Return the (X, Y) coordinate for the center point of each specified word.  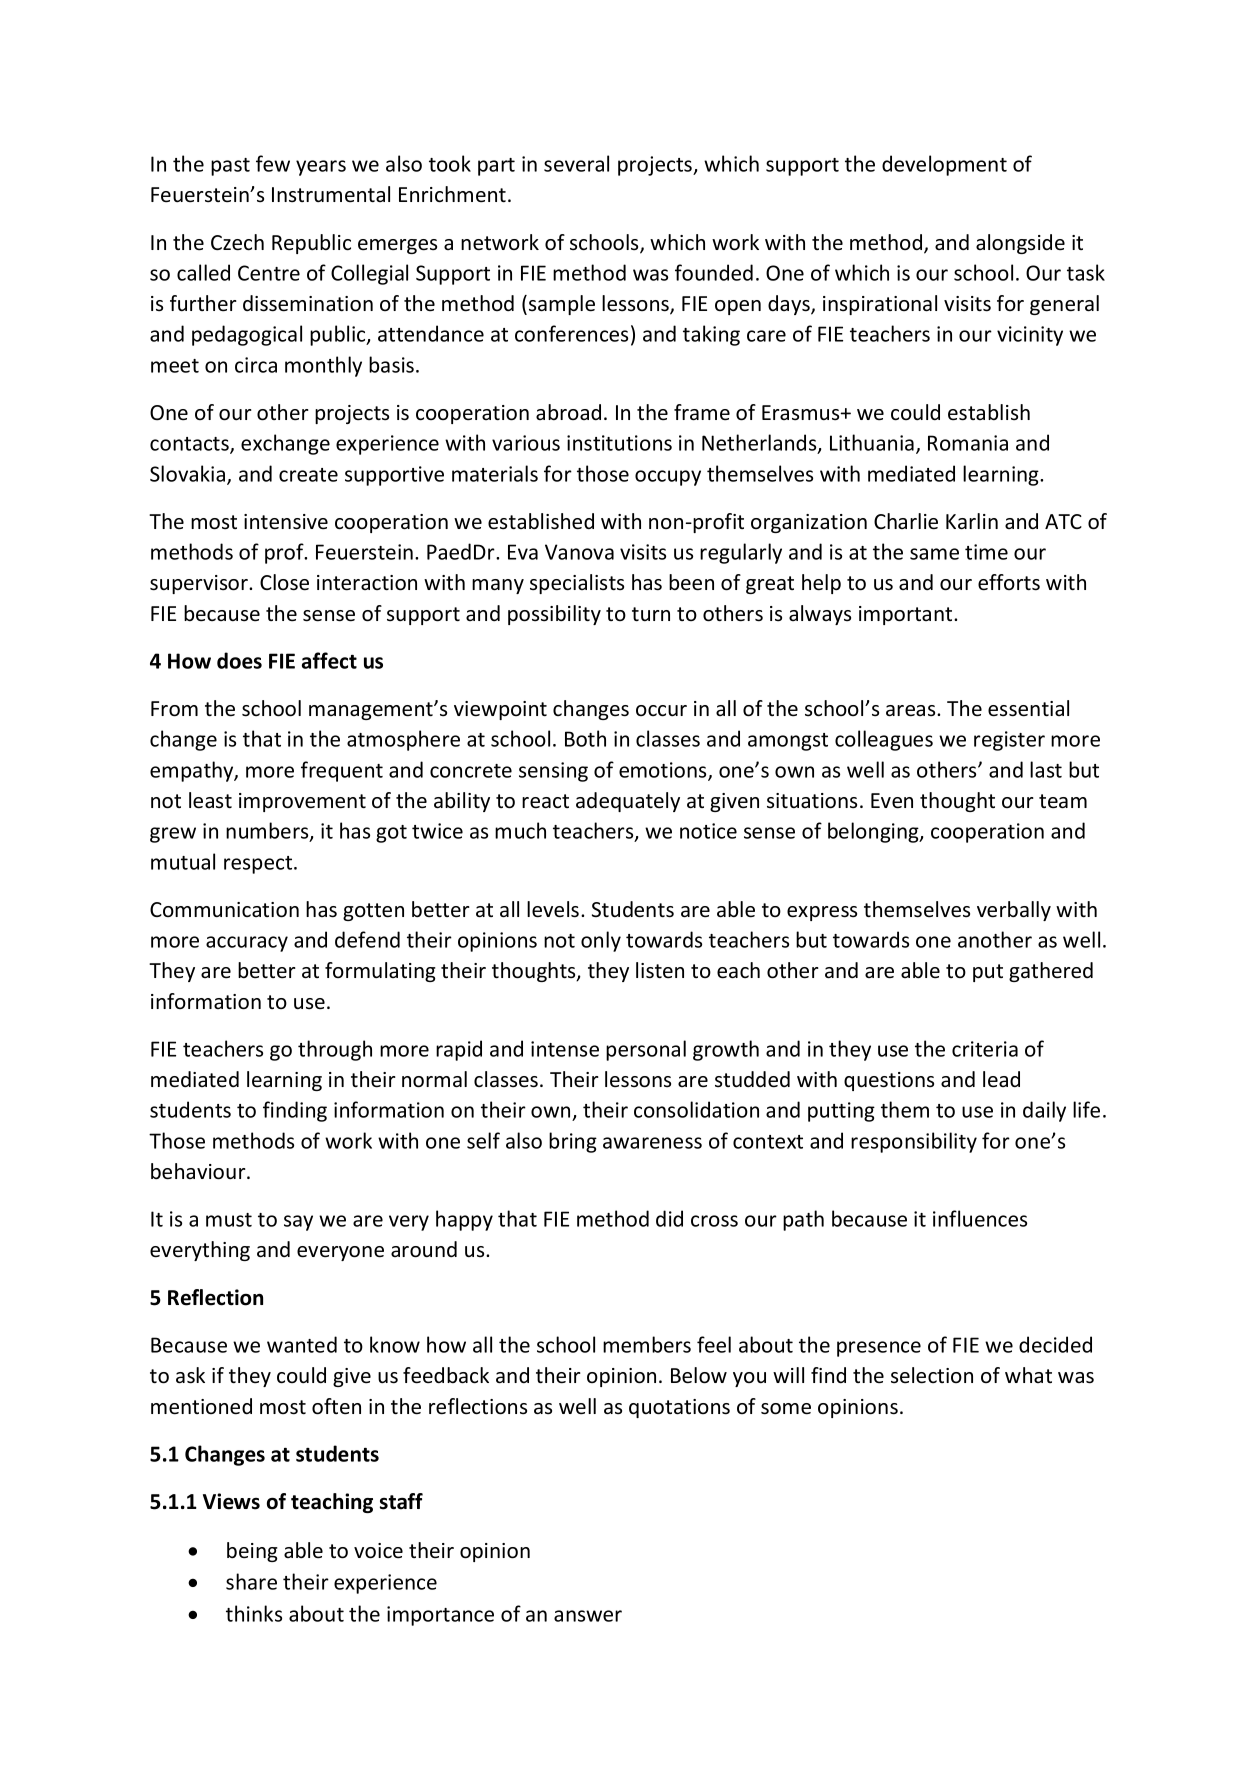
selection (932, 1375)
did (669, 1218)
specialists (577, 584)
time (986, 552)
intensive (286, 522)
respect (259, 865)
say (298, 1223)
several (576, 163)
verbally (1014, 911)
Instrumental (331, 194)
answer (588, 1616)
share (251, 1581)
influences (980, 1218)
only (601, 941)
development (944, 165)
